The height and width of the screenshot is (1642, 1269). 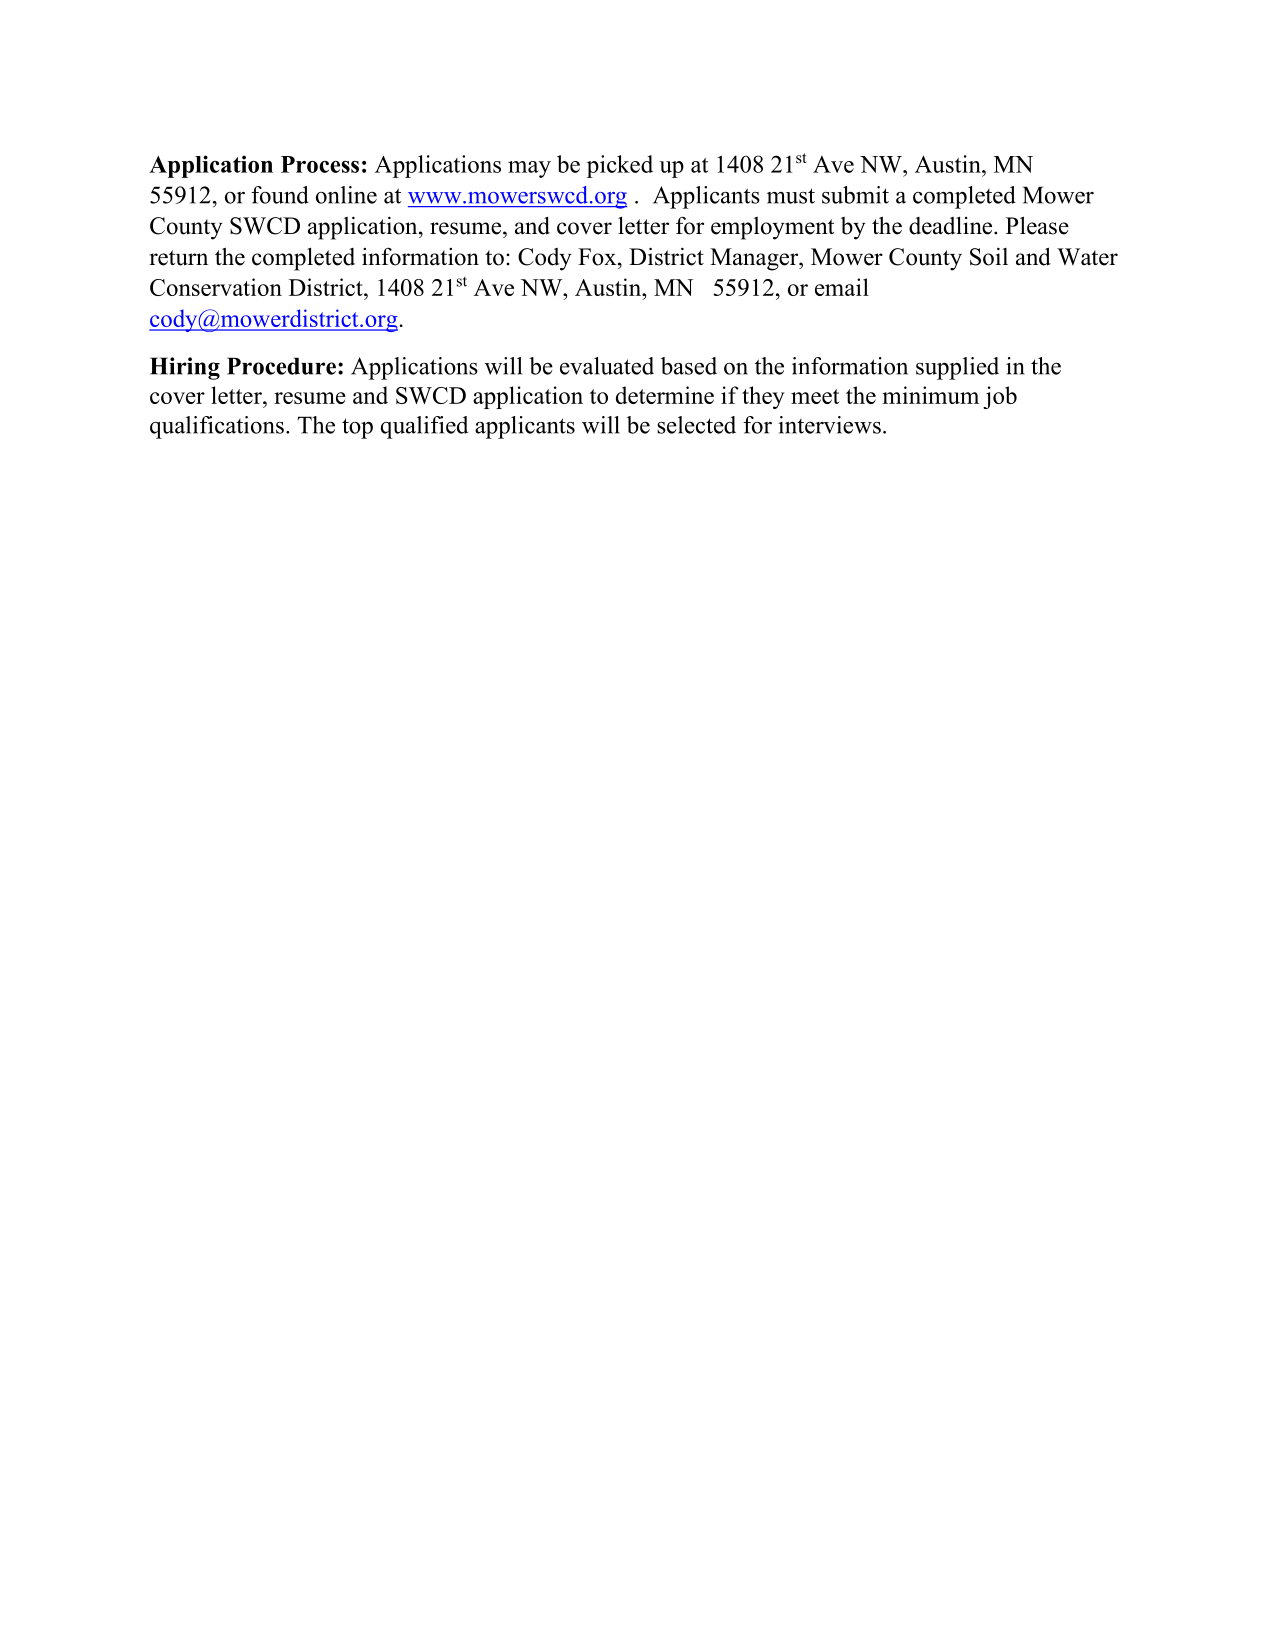 What do you see at coordinates (281, 366) in the screenshot?
I see `Procedure` at bounding box center [281, 366].
